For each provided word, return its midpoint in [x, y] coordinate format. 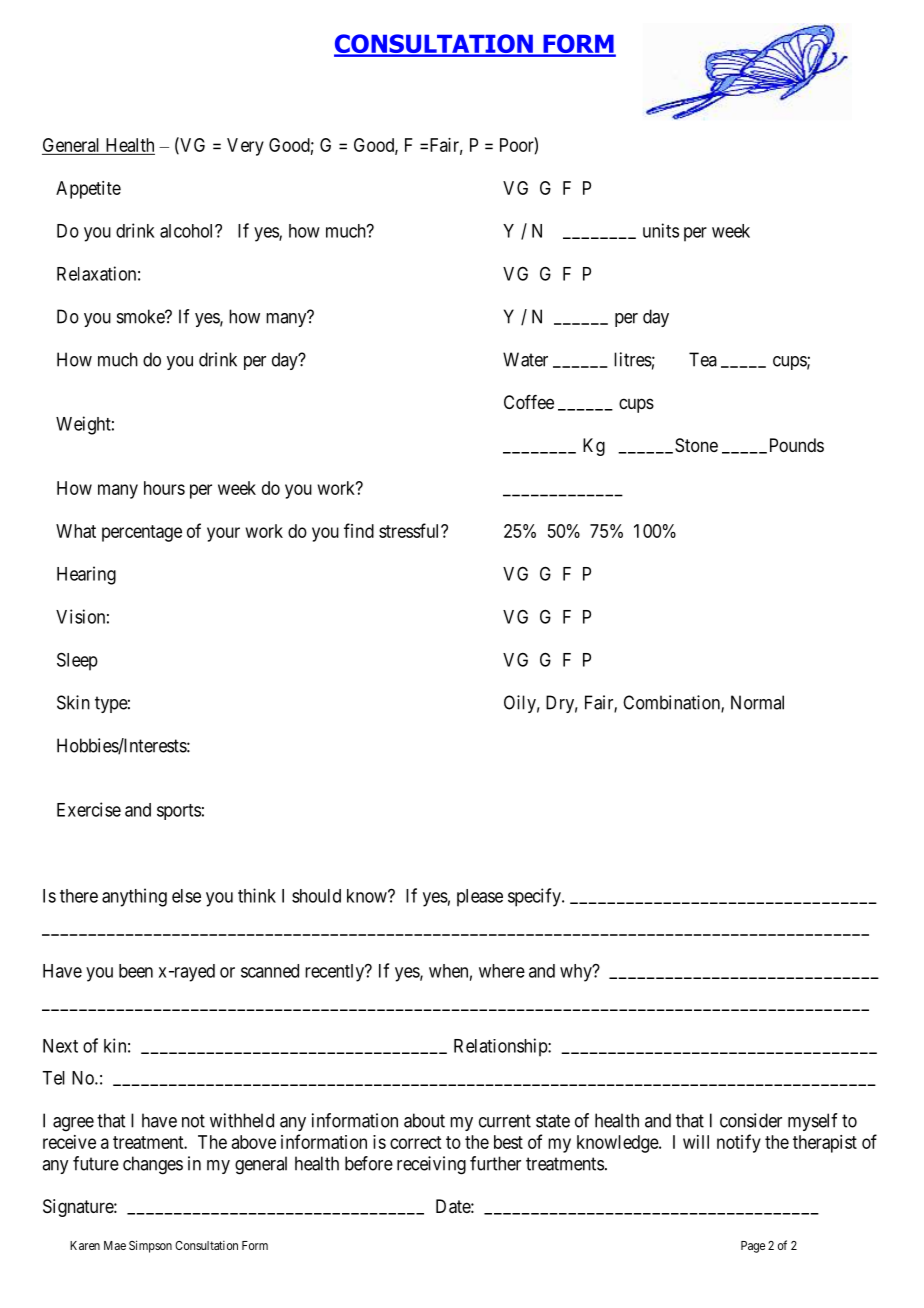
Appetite [88, 190]
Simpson [150, 1246]
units [661, 230]
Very [245, 147]
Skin [73, 702]
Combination [672, 703]
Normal [757, 702]
